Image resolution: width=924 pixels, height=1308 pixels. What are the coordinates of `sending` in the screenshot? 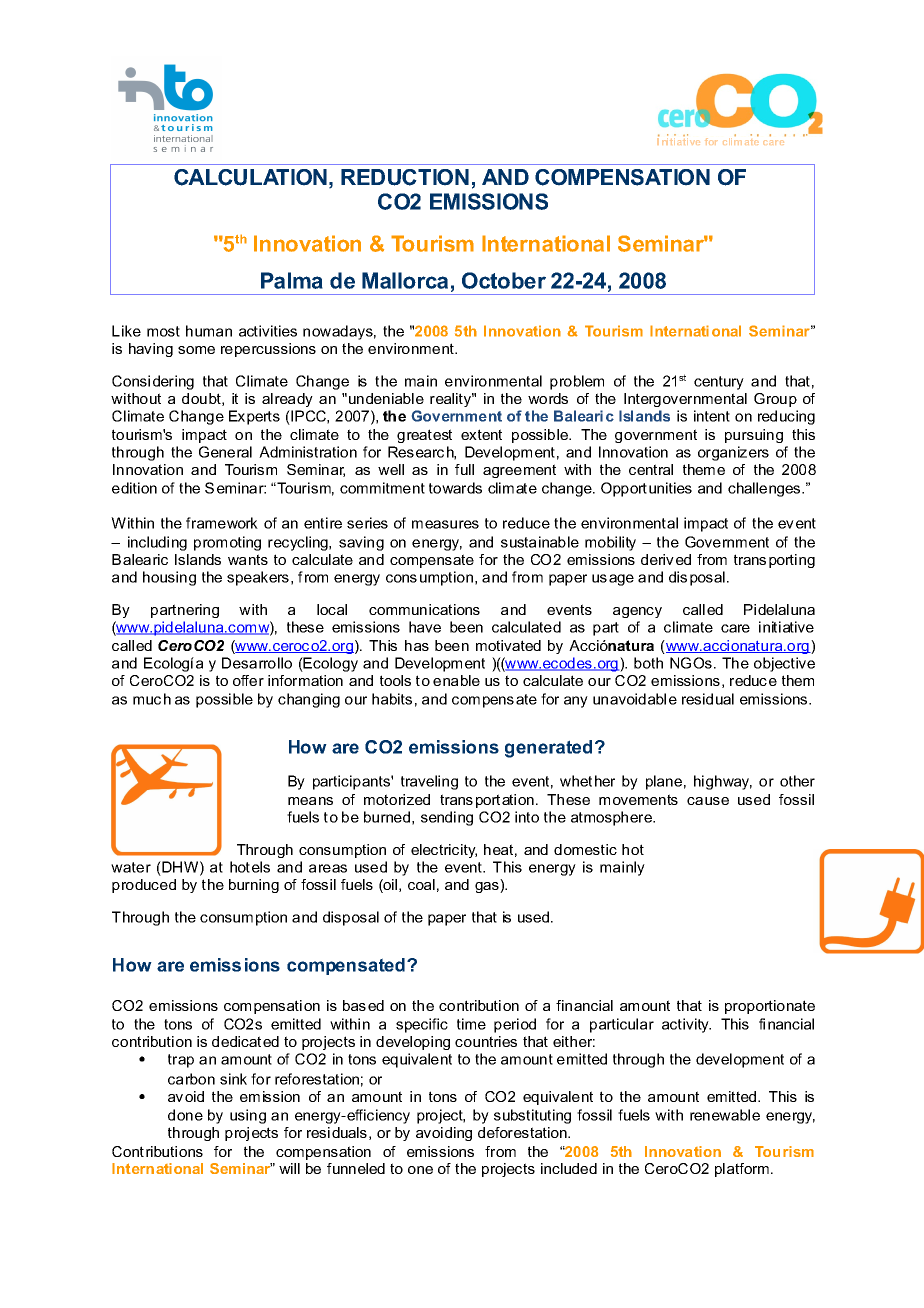 It's located at (447, 818).
